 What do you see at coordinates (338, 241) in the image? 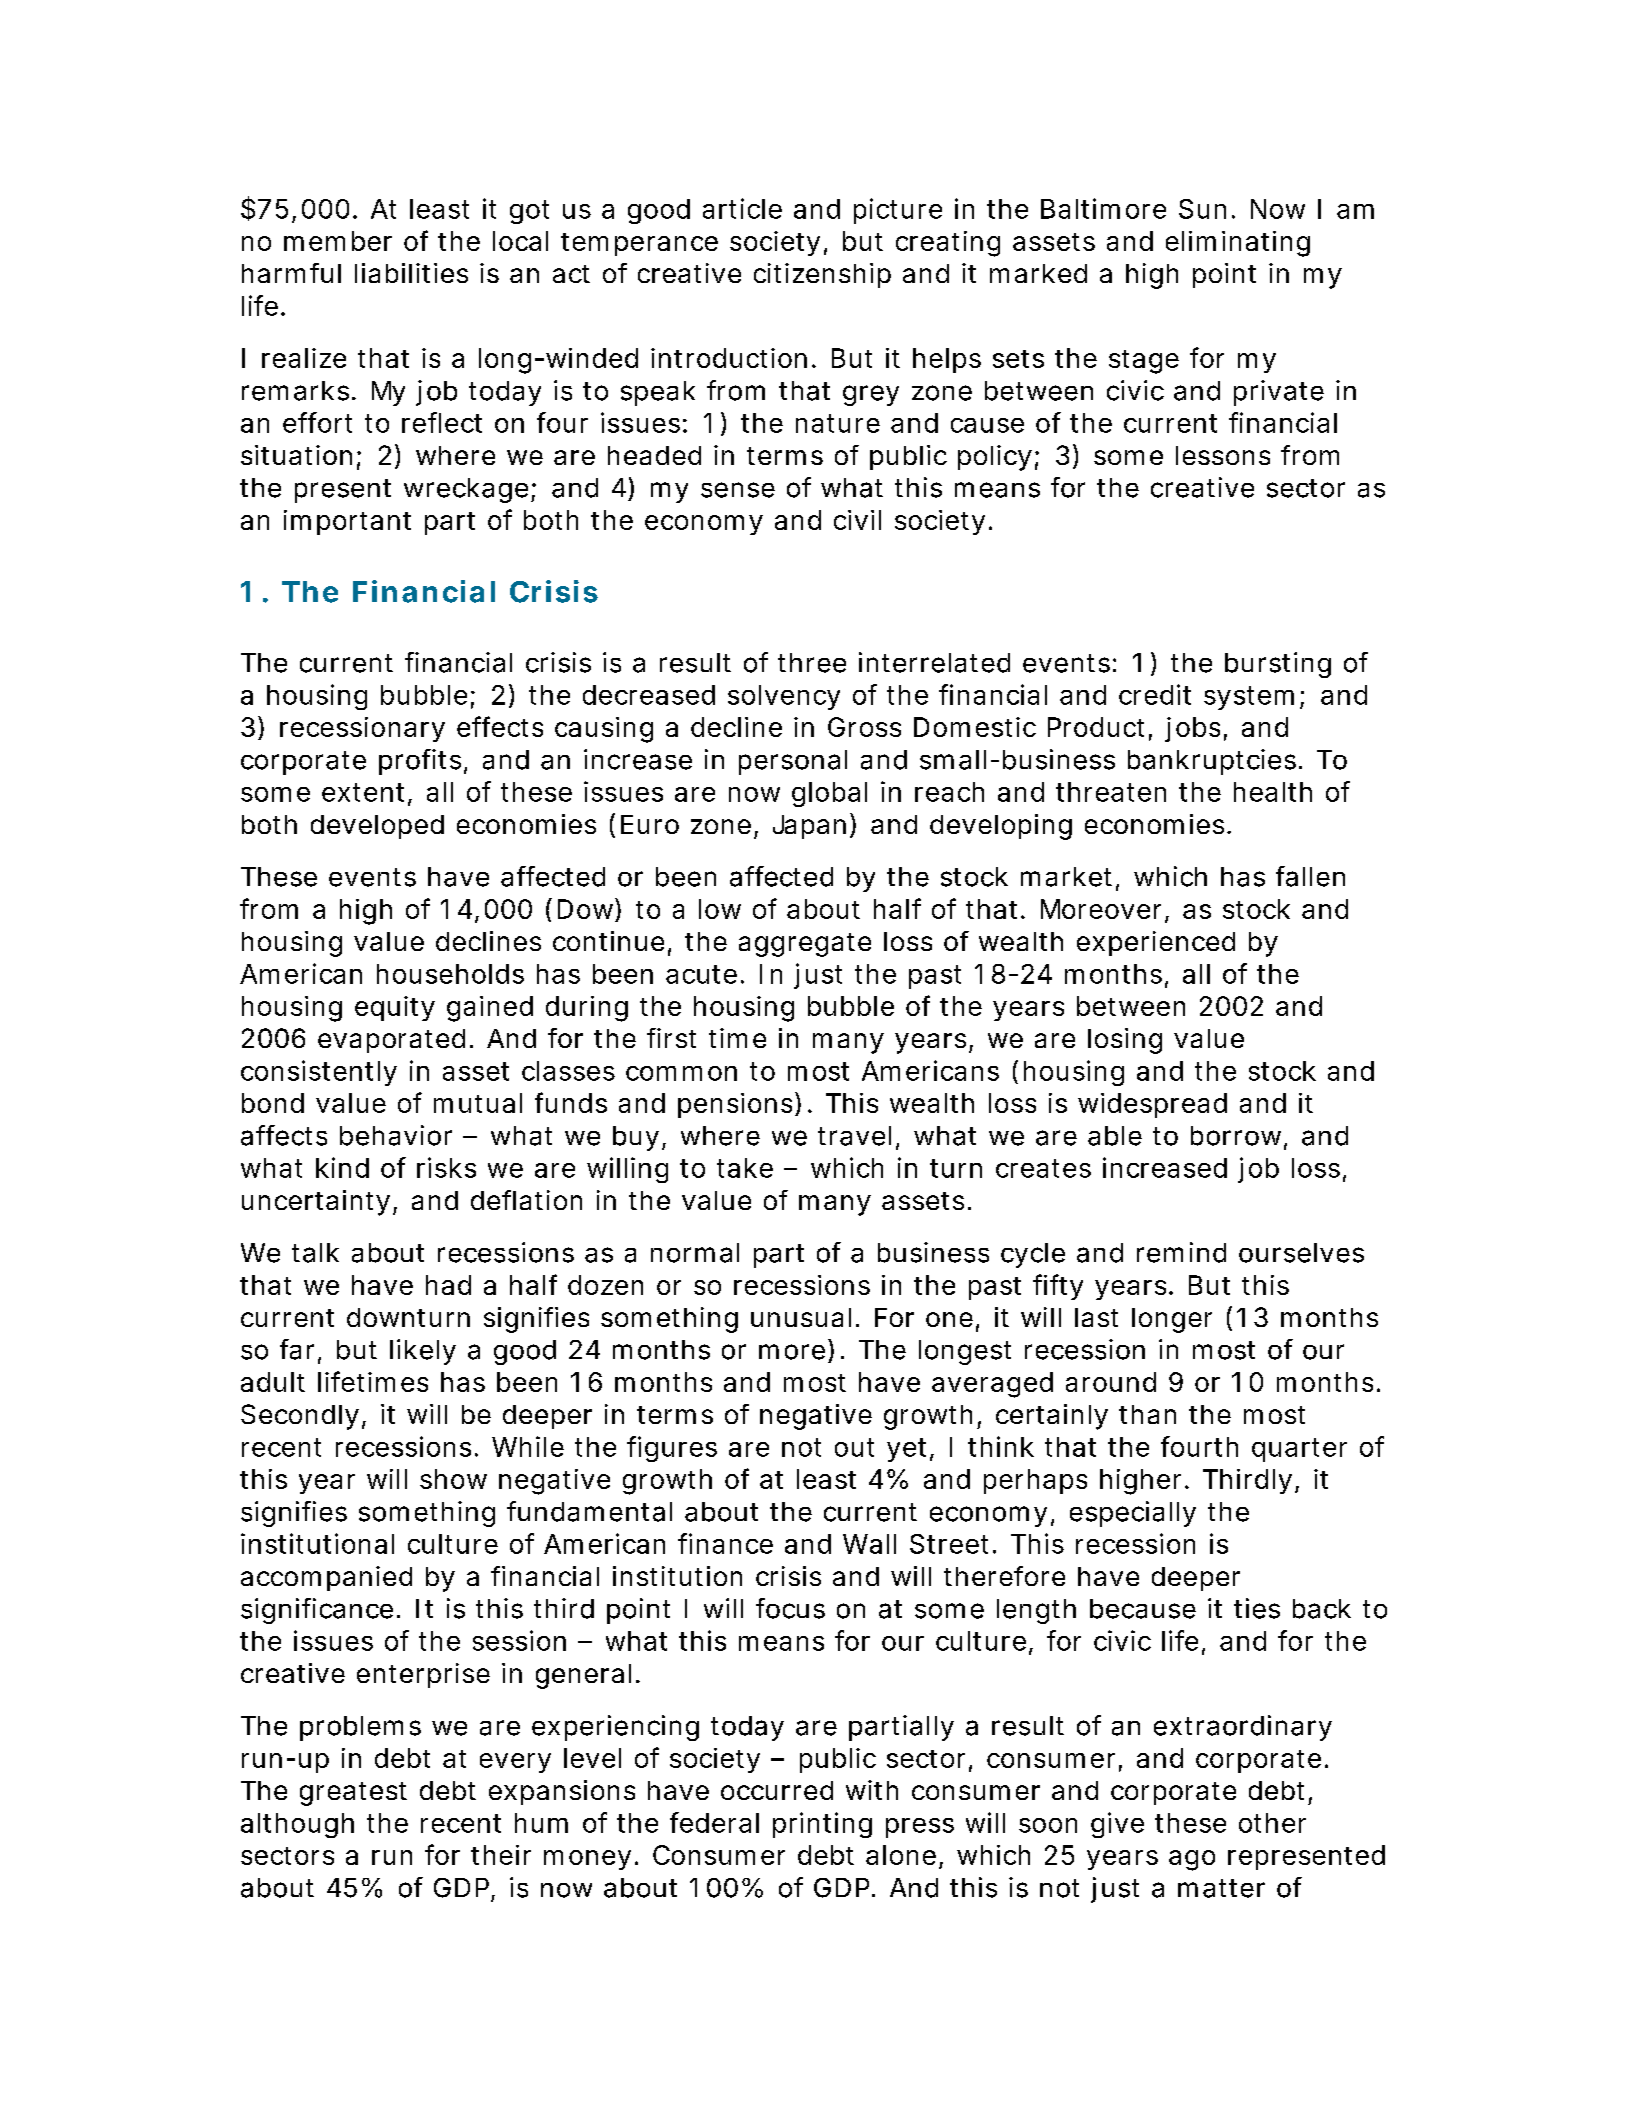
I see `member` at bounding box center [338, 241].
